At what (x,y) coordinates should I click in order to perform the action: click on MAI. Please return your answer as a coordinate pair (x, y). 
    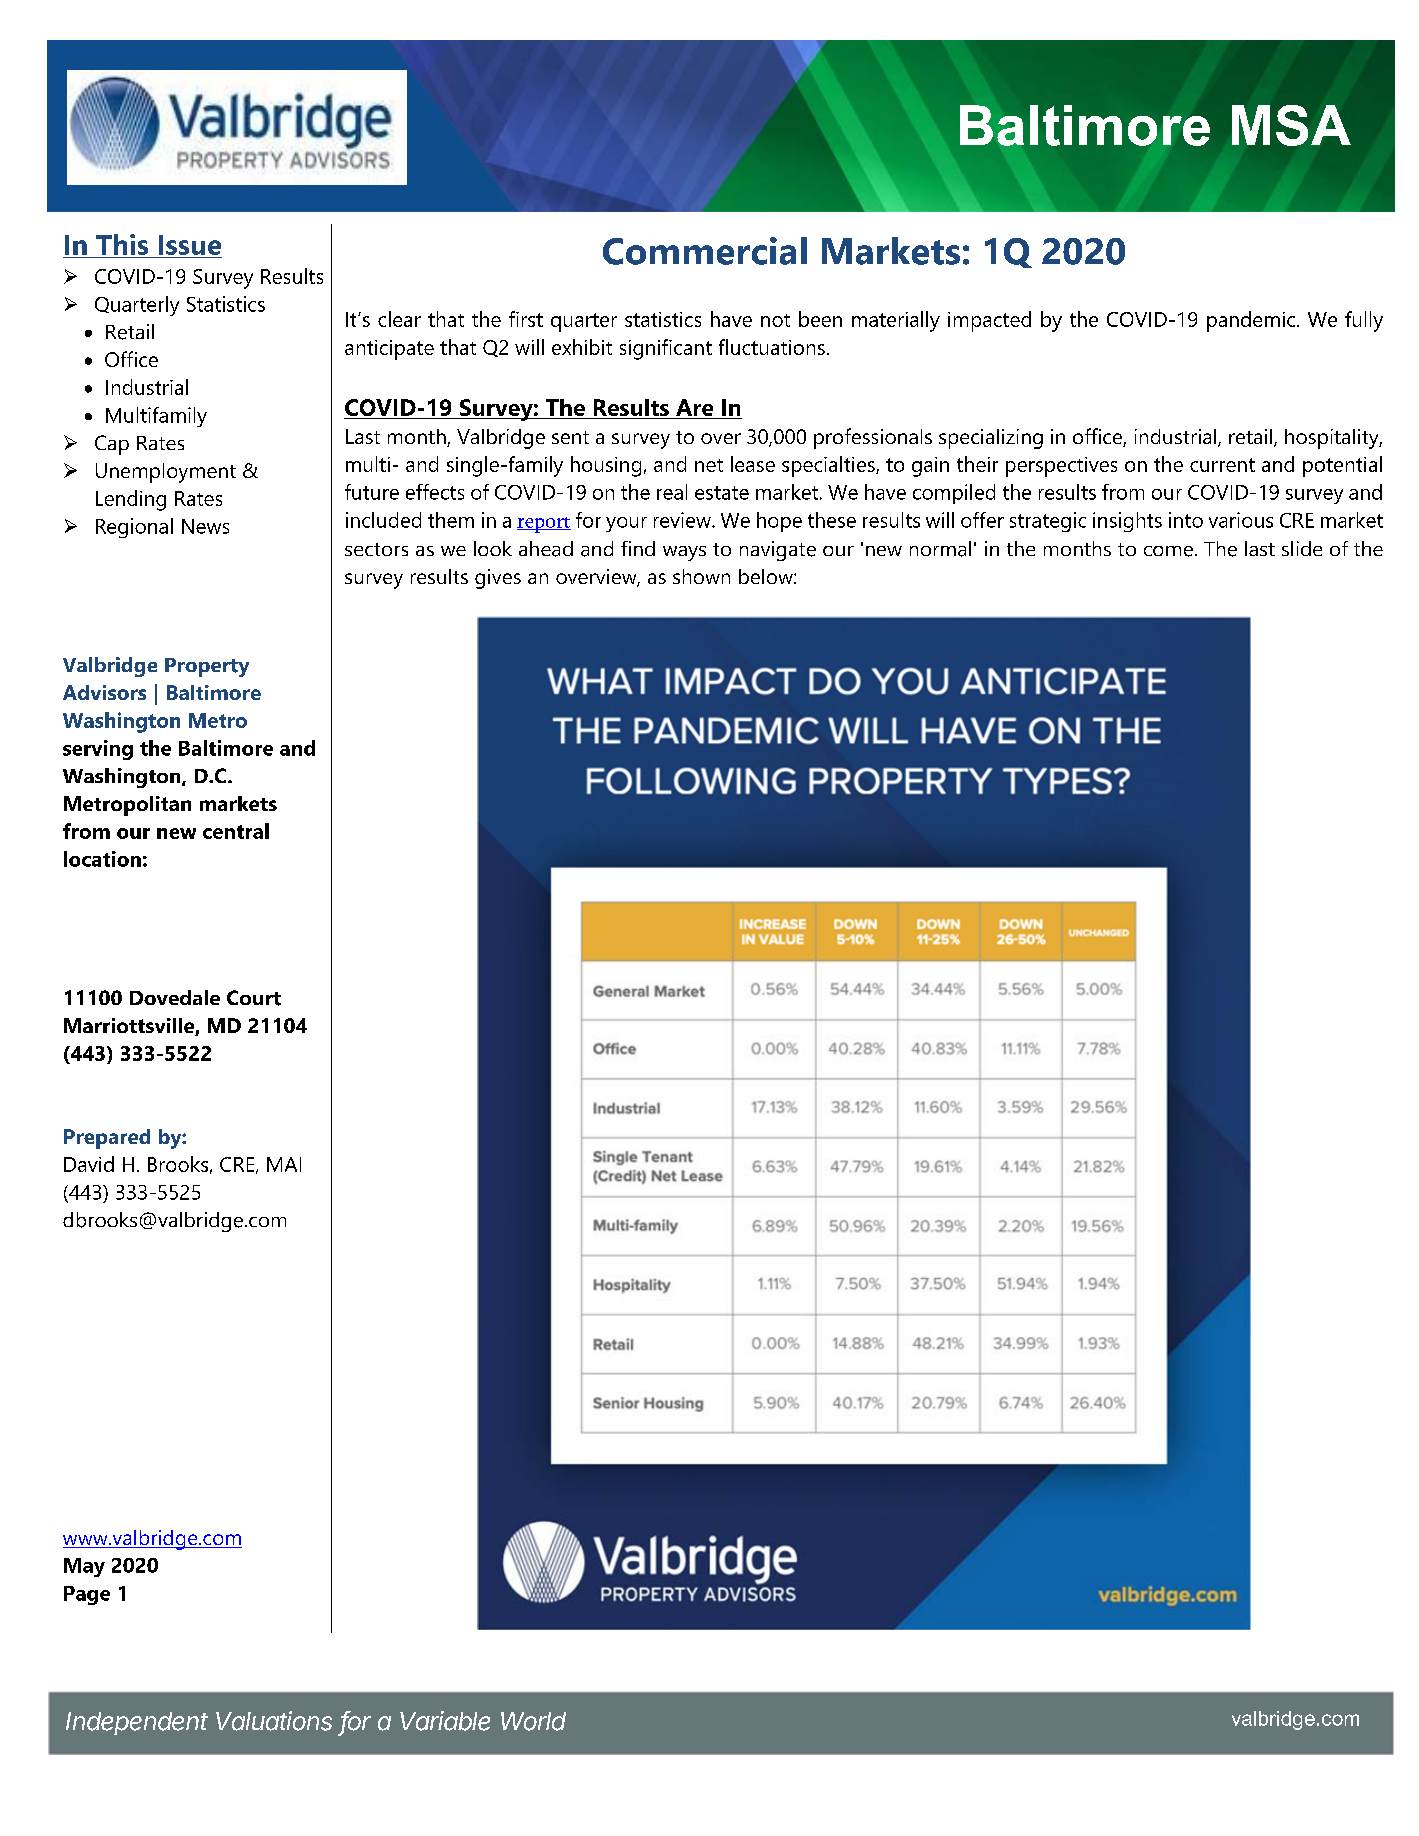
    Looking at the image, I should click on (284, 1164).
